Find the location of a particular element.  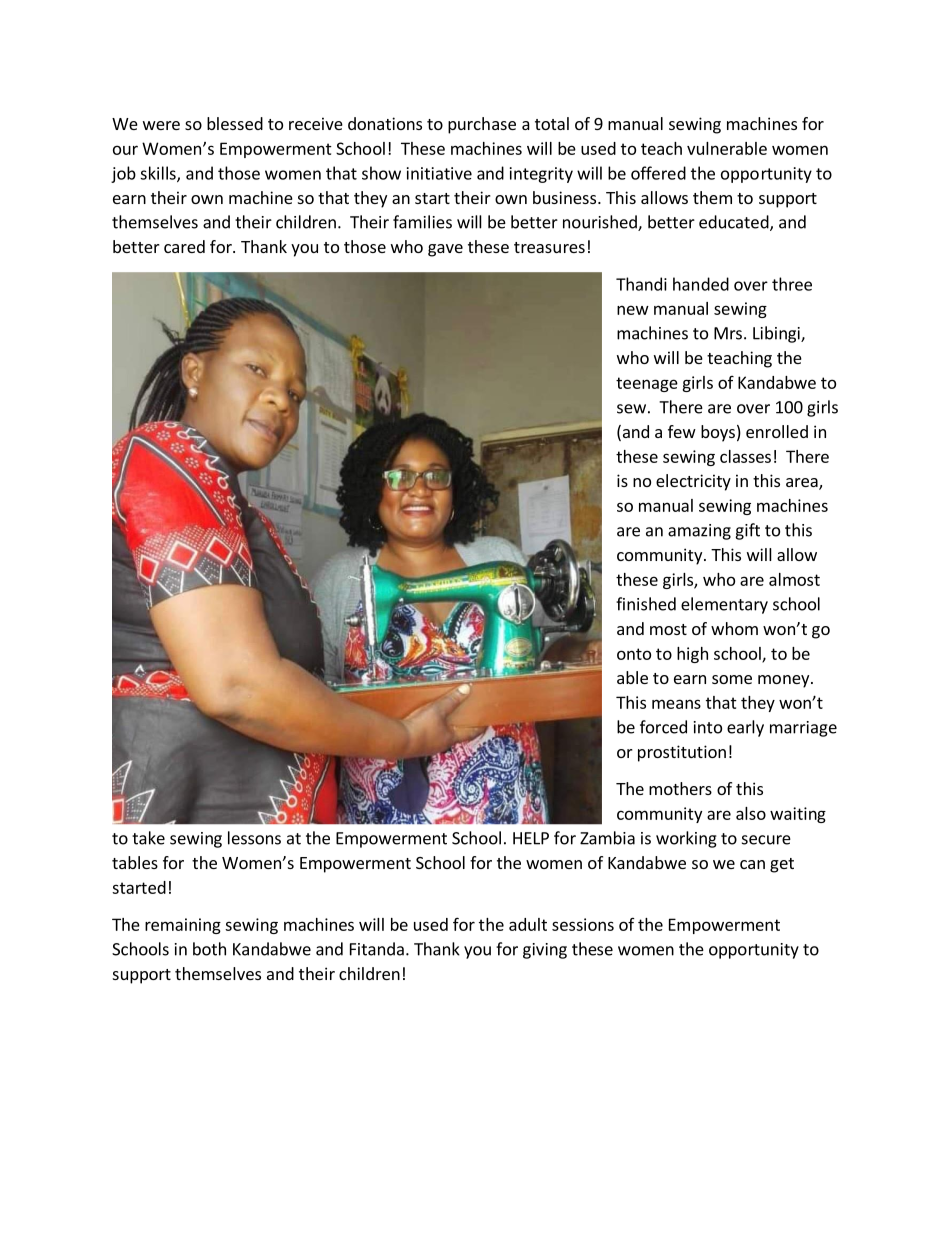

gave is located at coordinates (445, 250).
